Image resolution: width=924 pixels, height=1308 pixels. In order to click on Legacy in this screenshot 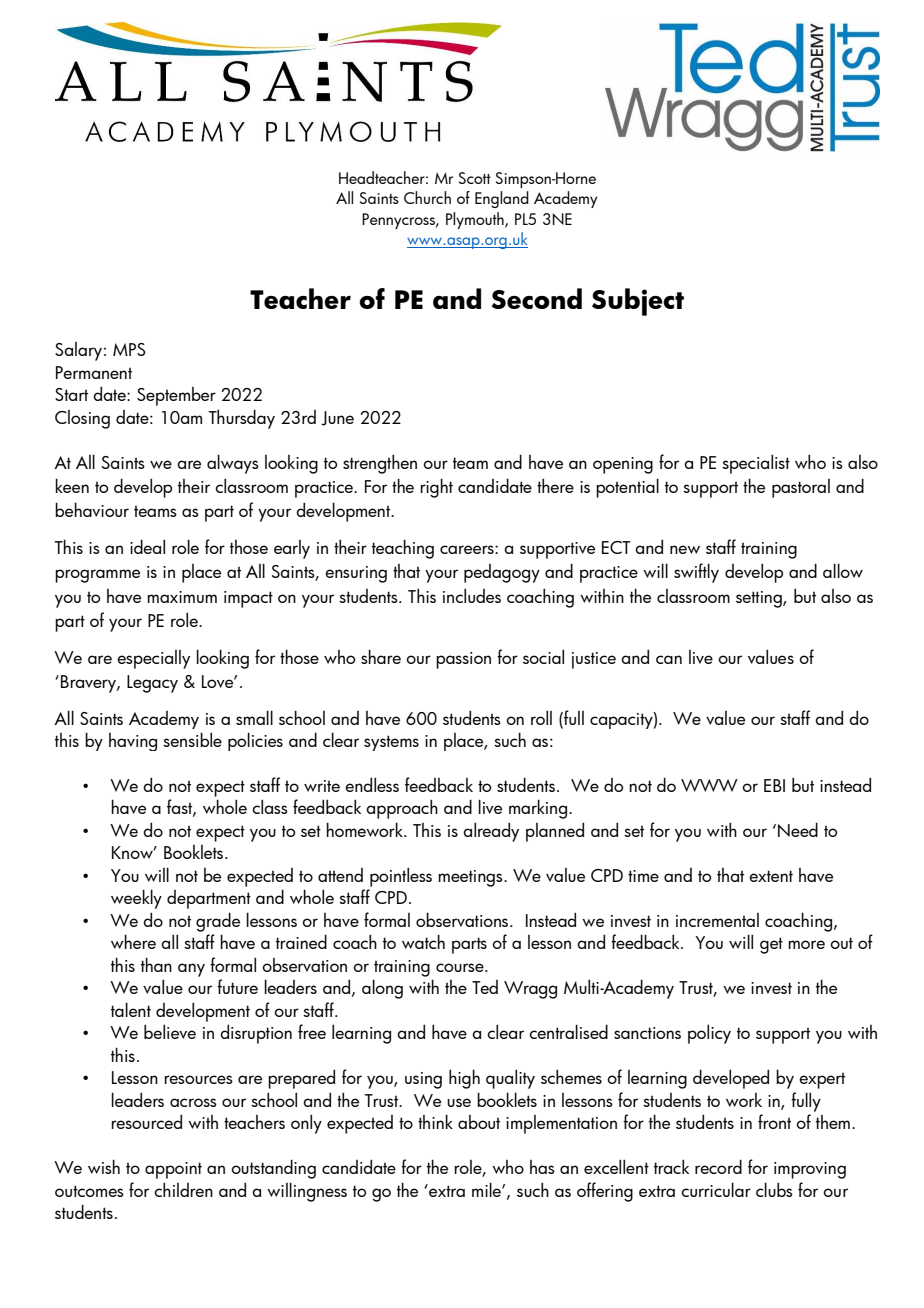, I will do `click(152, 684)`.
